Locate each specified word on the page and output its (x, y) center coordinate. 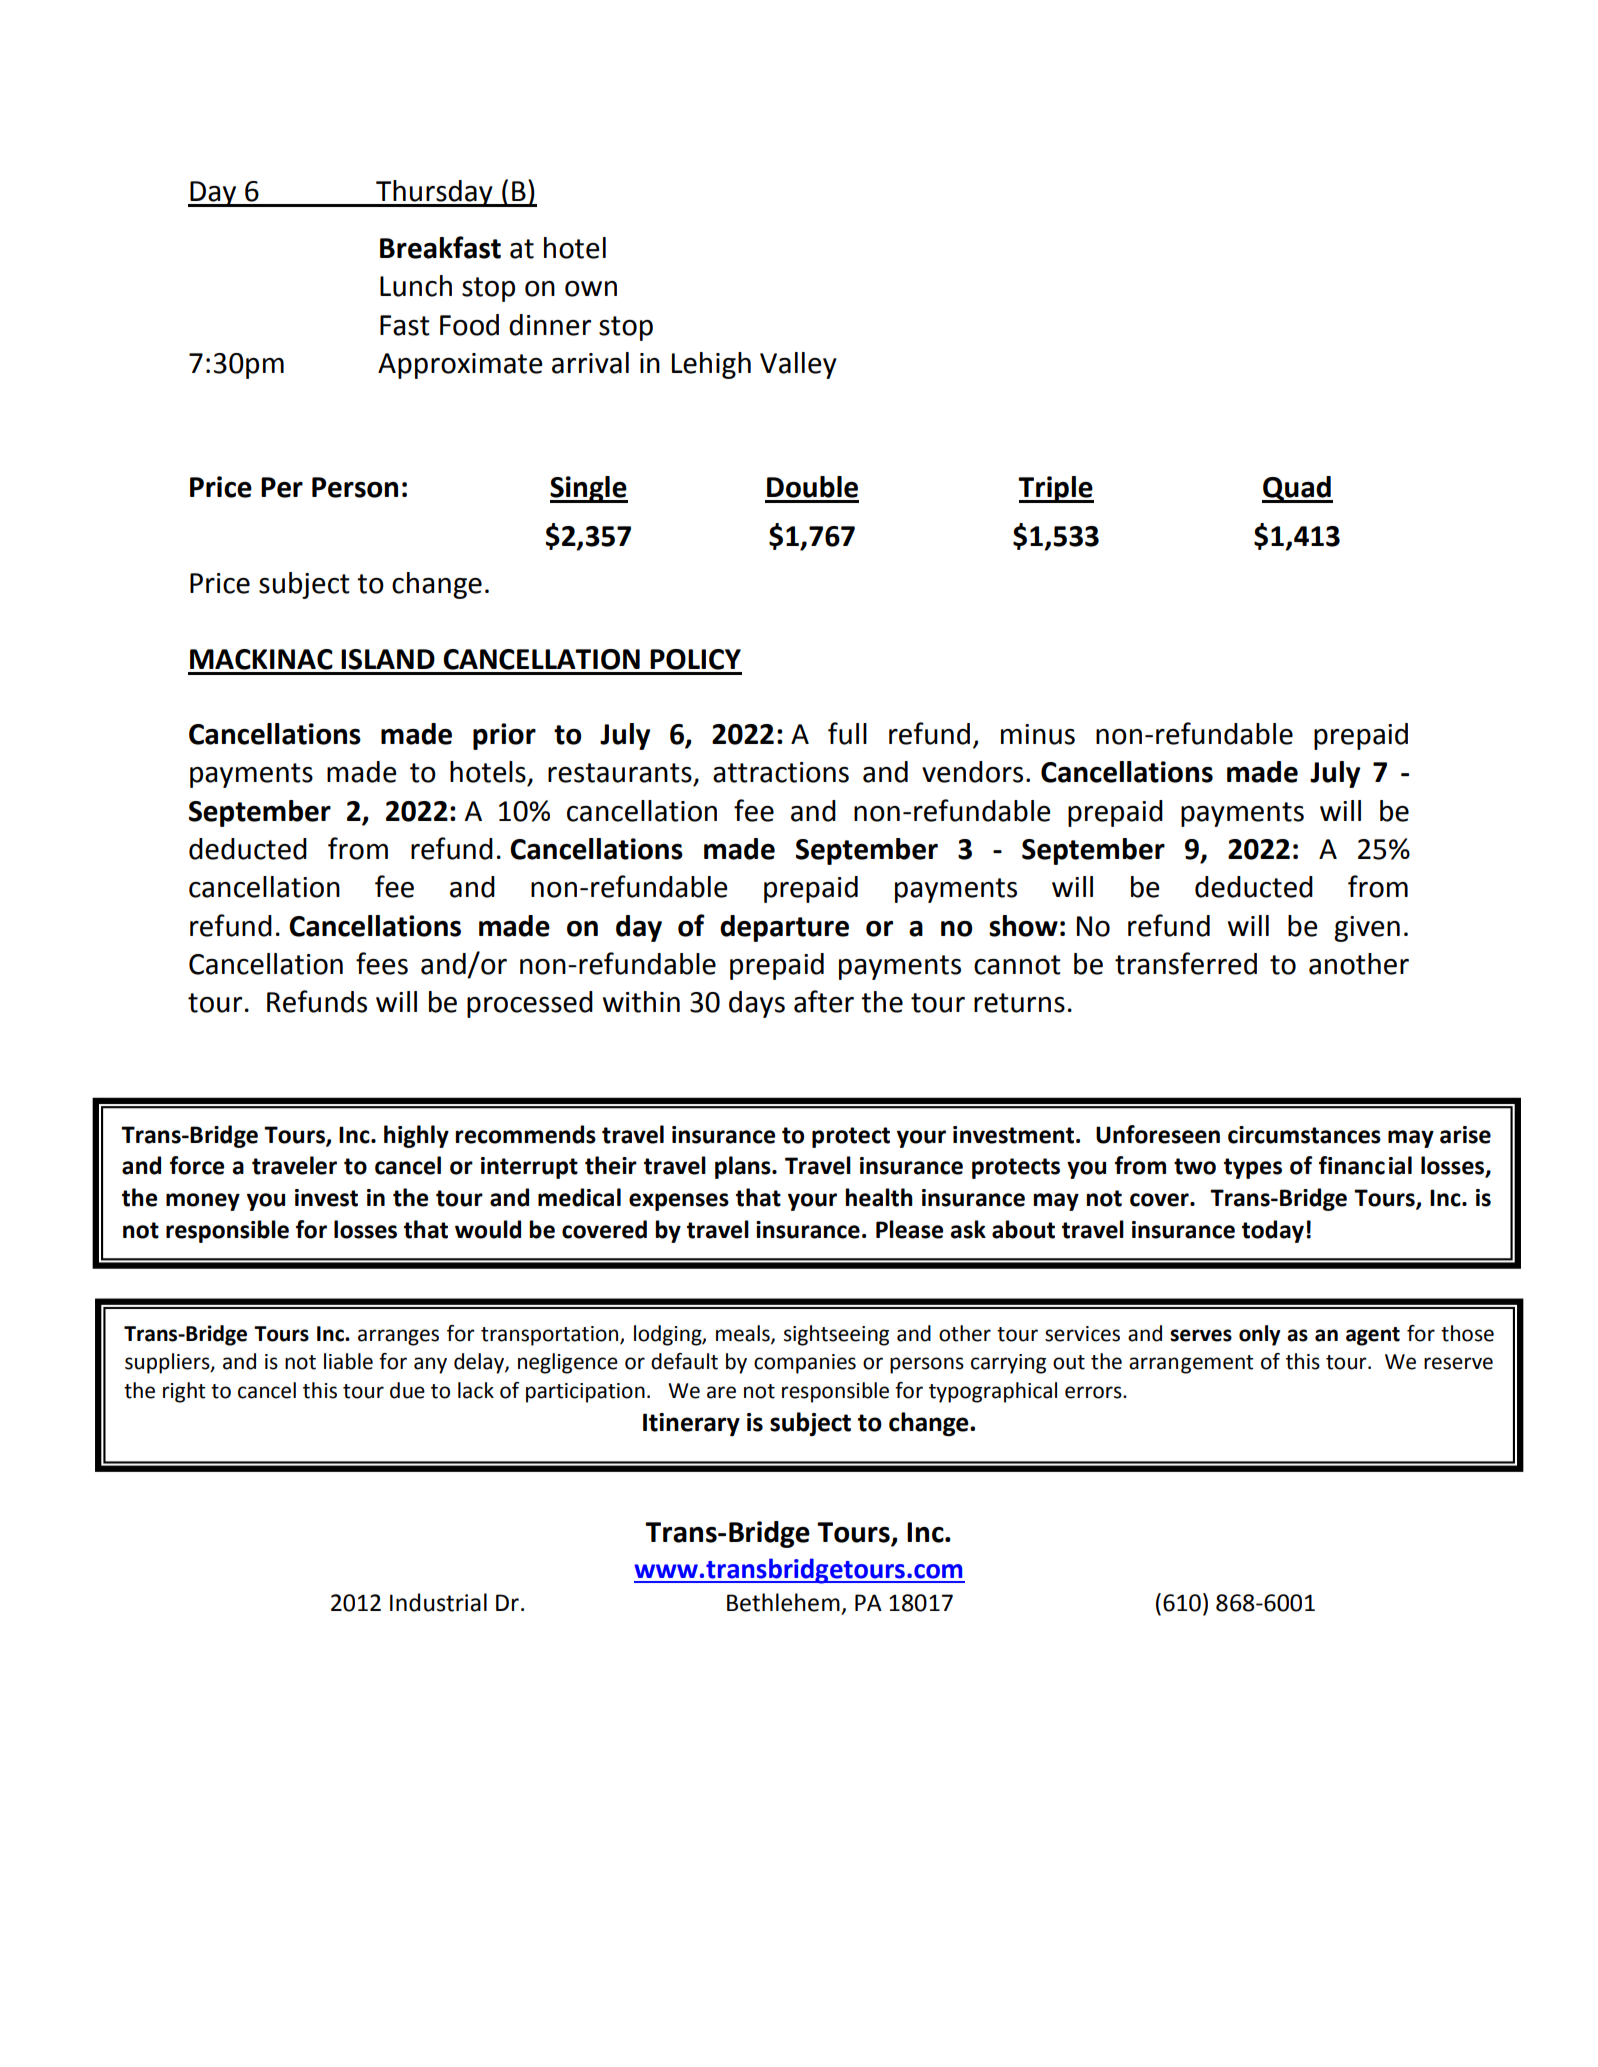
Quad (1297, 489)
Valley (798, 365)
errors (1094, 1392)
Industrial (438, 1602)
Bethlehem (783, 1602)
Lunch (416, 286)
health (879, 1197)
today (1273, 1231)
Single (589, 489)
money (203, 1202)
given (1367, 929)
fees (382, 963)
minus (1038, 734)
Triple (1056, 489)
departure (784, 928)
